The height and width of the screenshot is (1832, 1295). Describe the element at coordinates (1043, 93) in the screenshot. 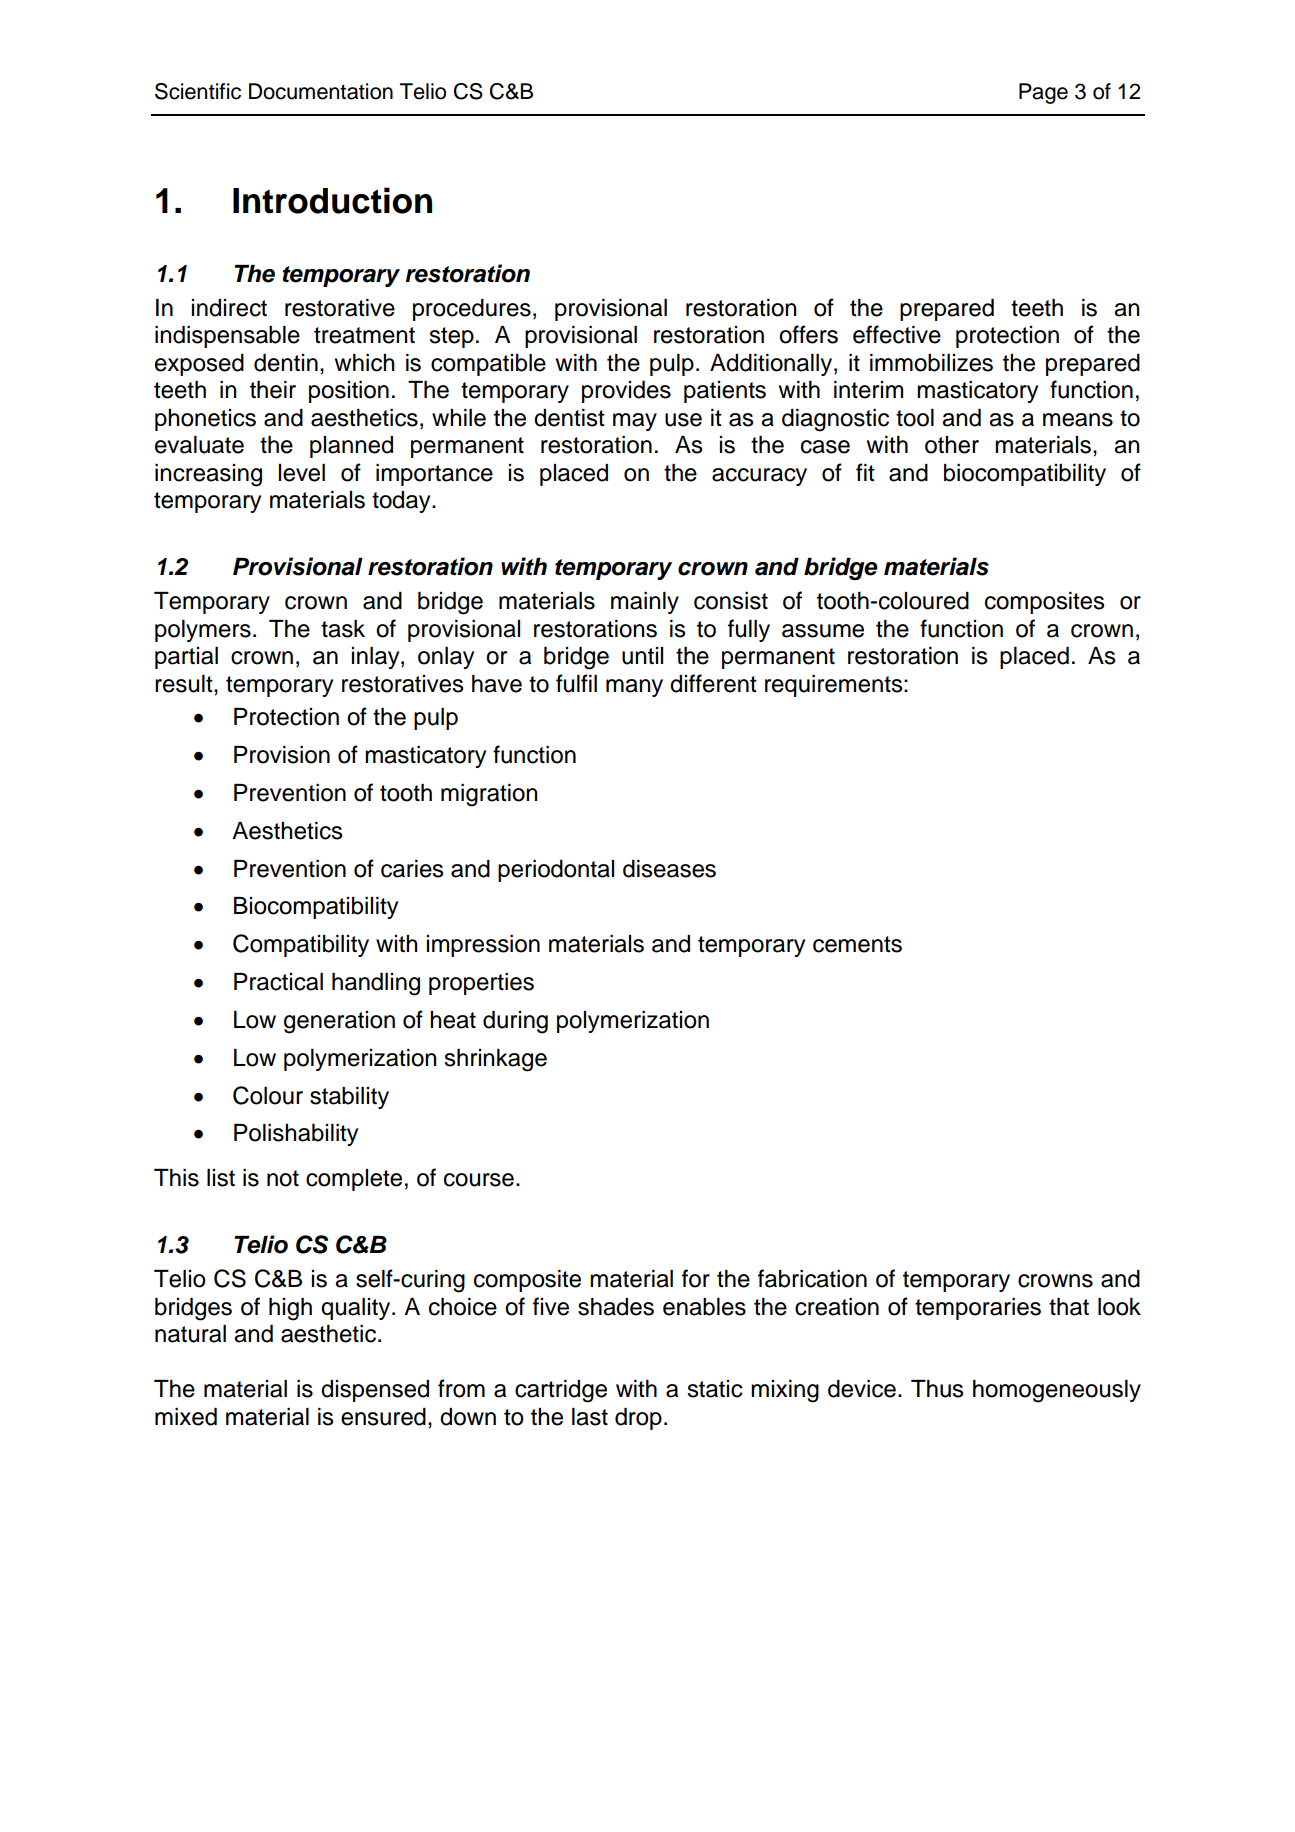

I see `Page` at that location.
